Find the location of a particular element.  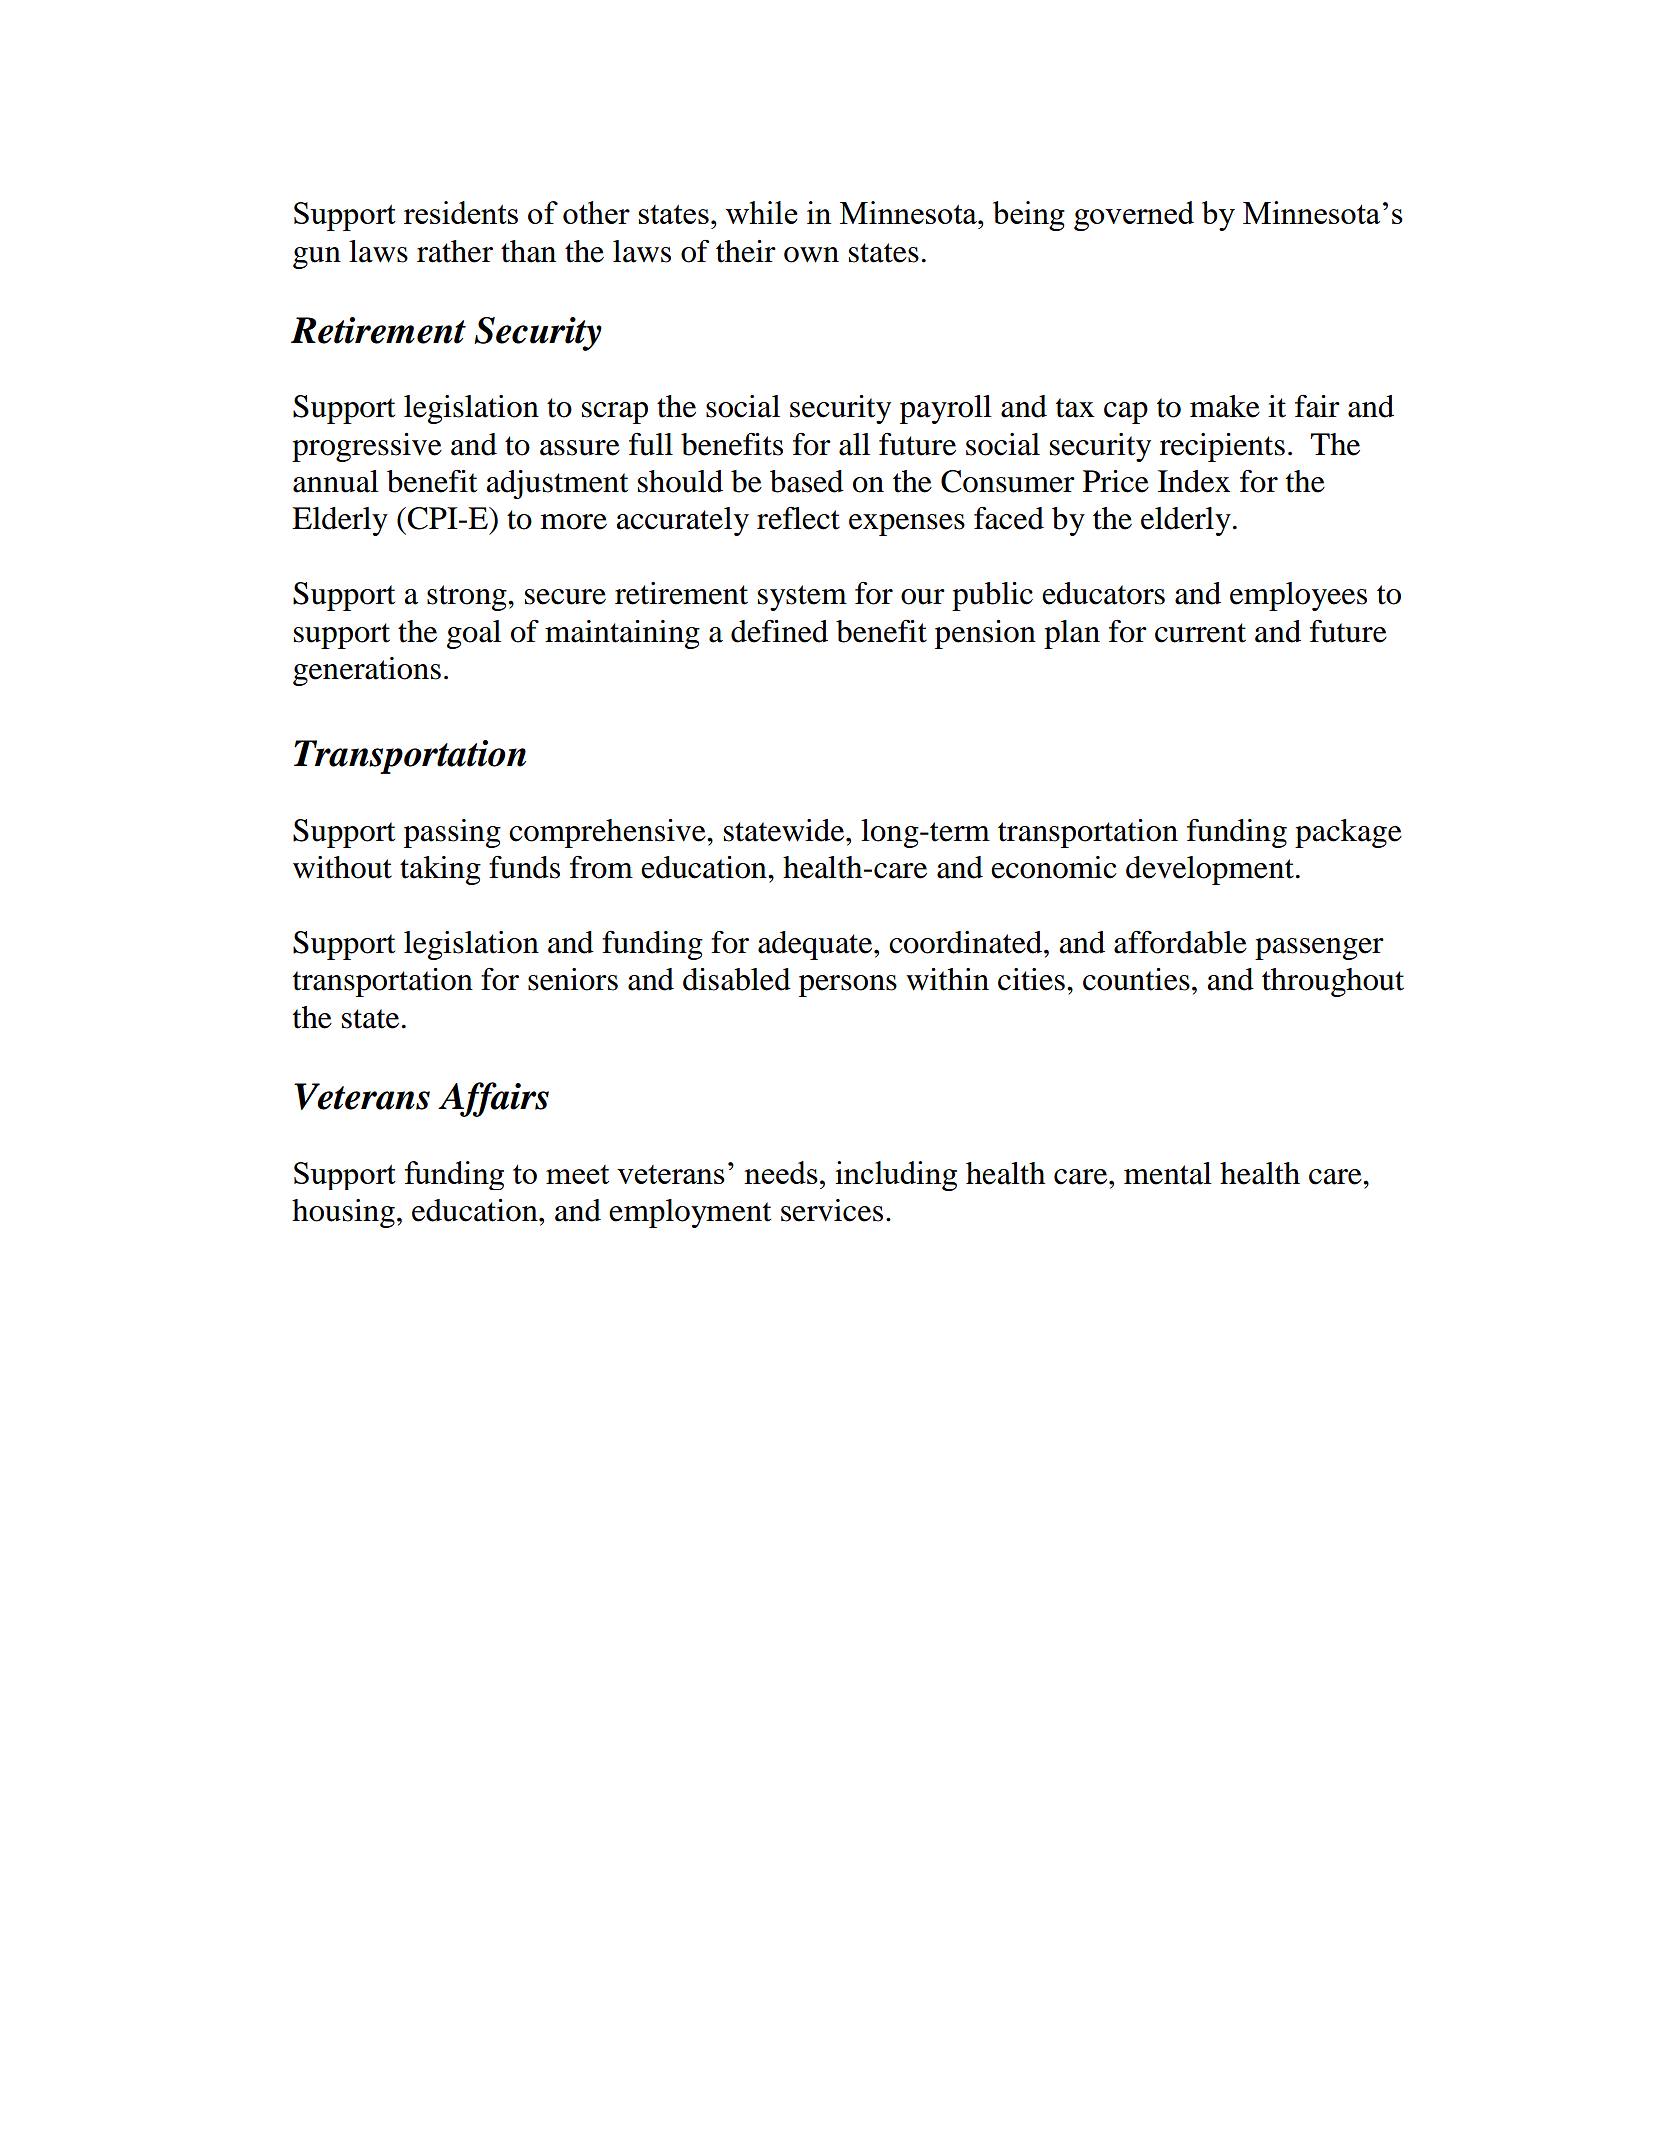

rather is located at coordinates (455, 251).
